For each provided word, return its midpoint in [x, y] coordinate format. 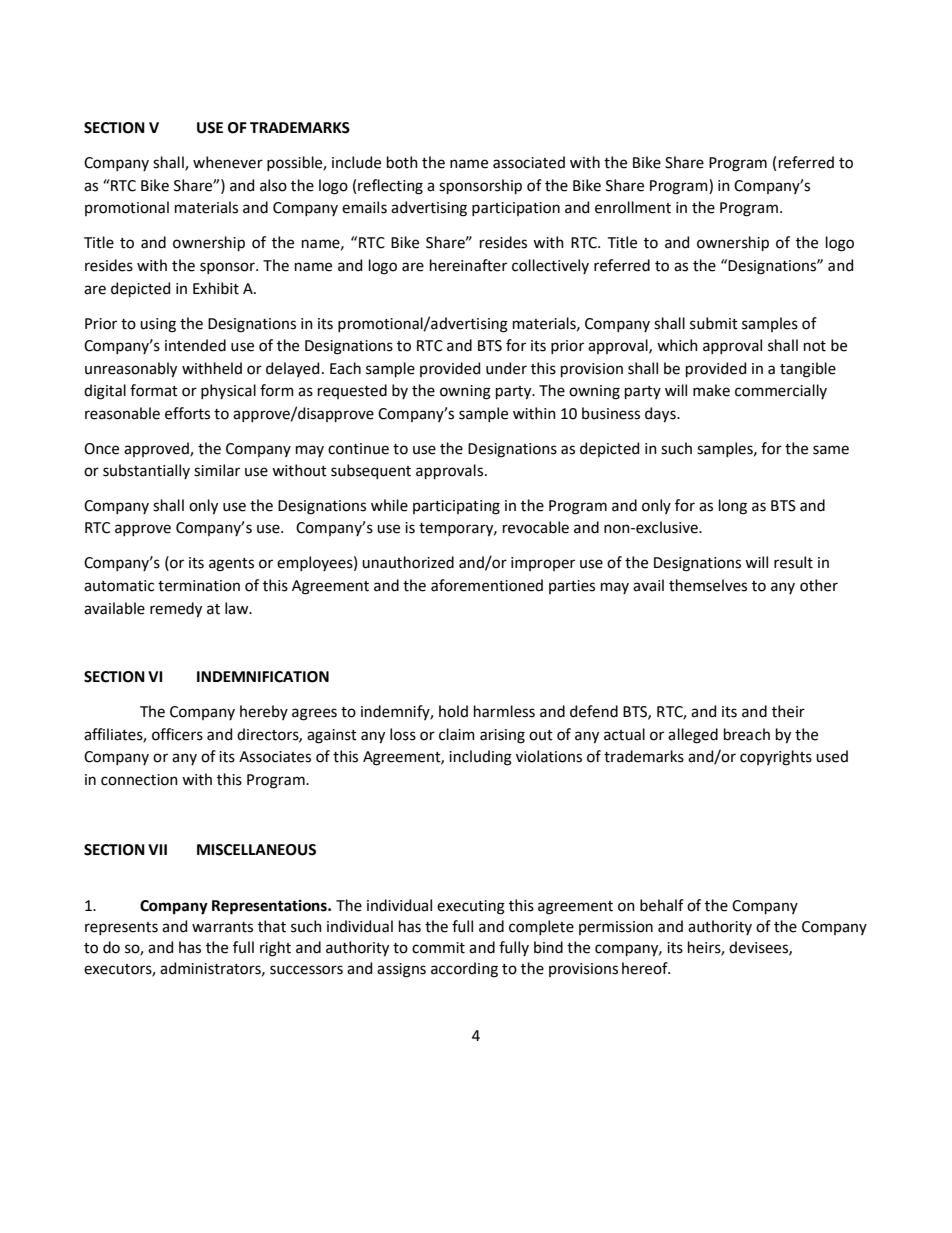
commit [438, 948]
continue [358, 449]
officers [177, 734]
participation [516, 209]
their [788, 711]
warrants [222, 927]
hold [453, 711]
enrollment [633, 207]
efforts [187, 413]
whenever [228, 162]
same [831, 450]
